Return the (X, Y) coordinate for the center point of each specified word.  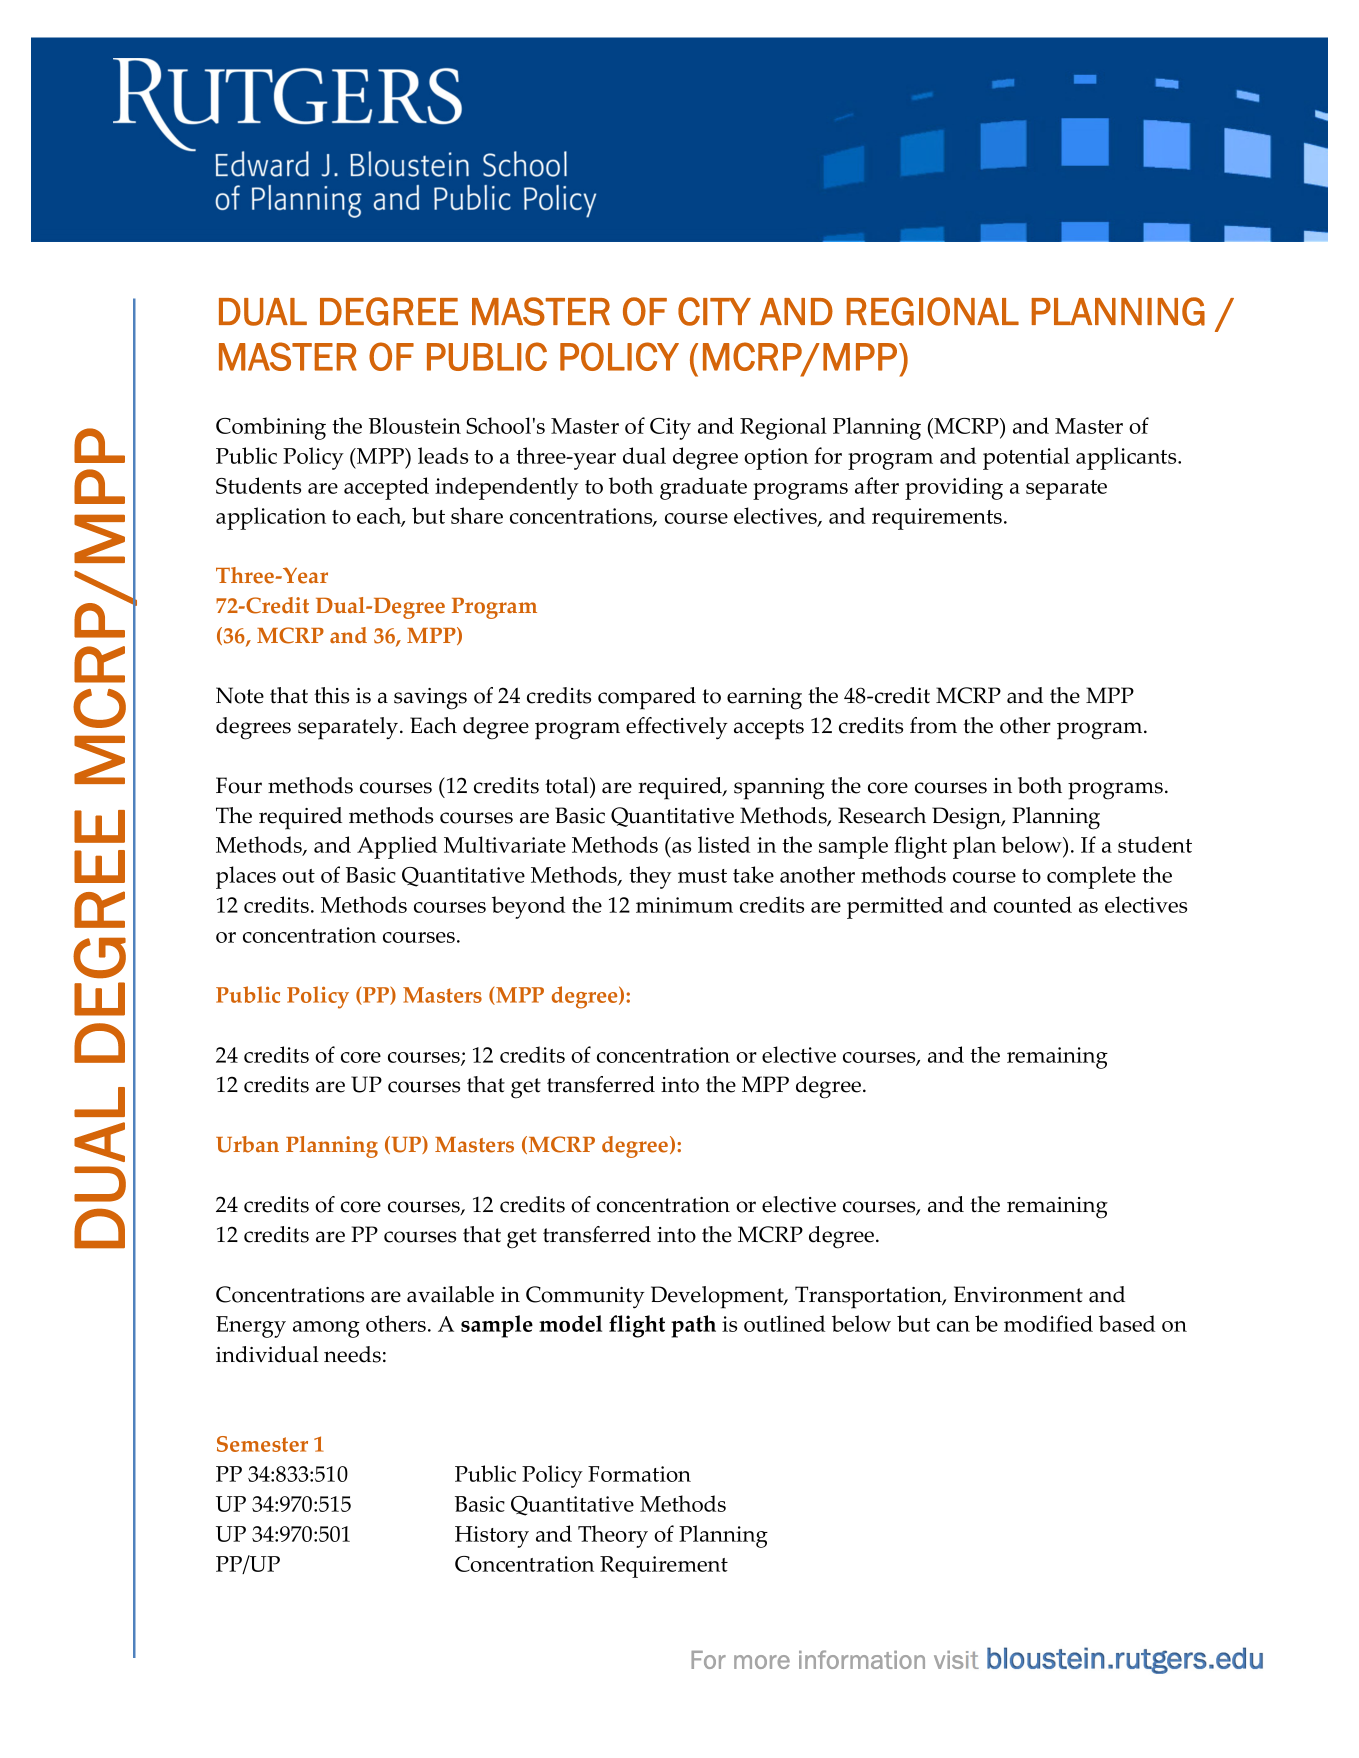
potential (1026, 458)
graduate (703, 488)
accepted (386, 488)
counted (1033, 904)
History (492, 1537)
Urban (247, 1144)
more (762, 1662)
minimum (684, 905)
